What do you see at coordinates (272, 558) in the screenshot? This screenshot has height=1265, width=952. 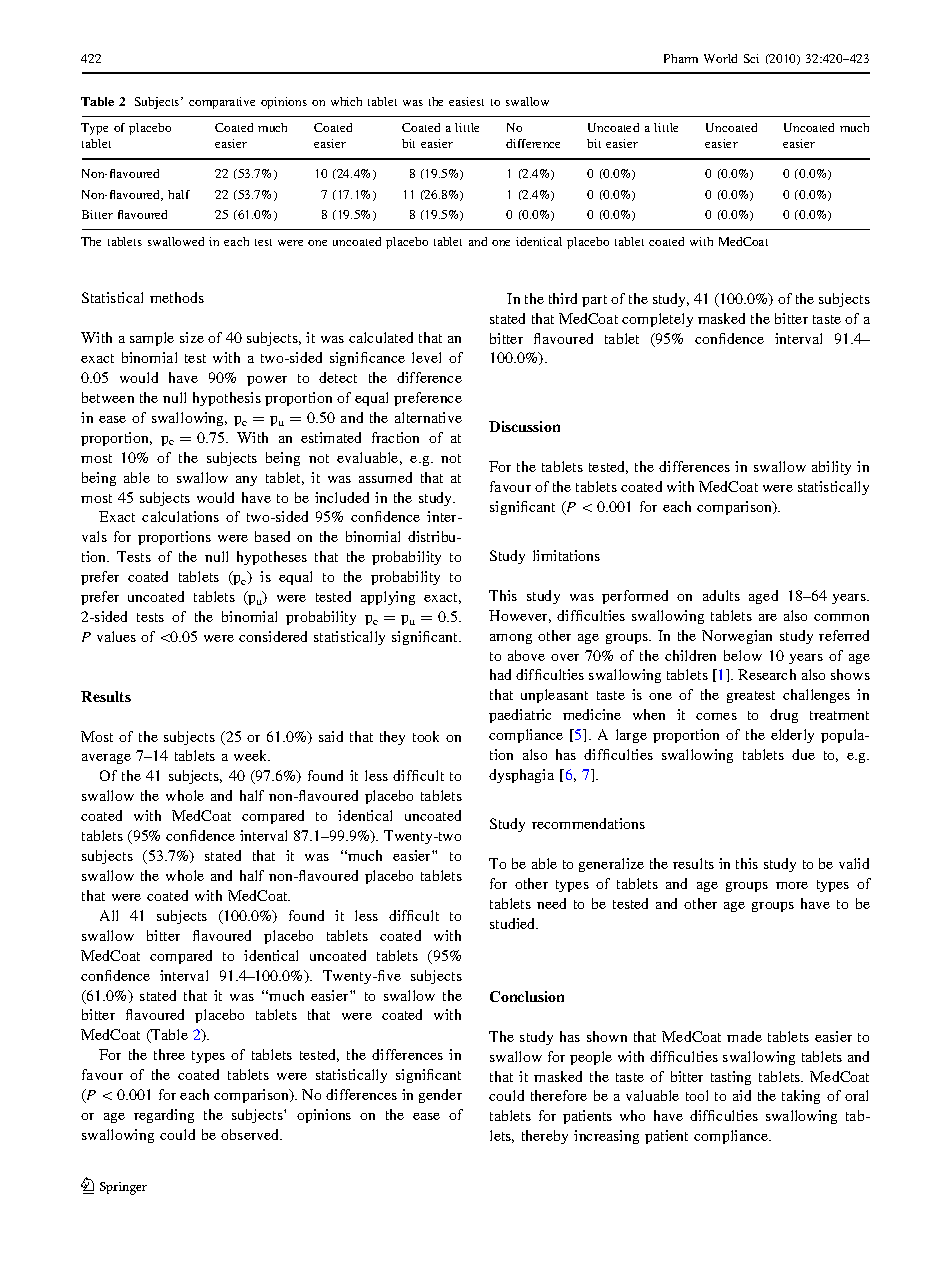 I see `hypotheses` at bounding box center [272, 558].
